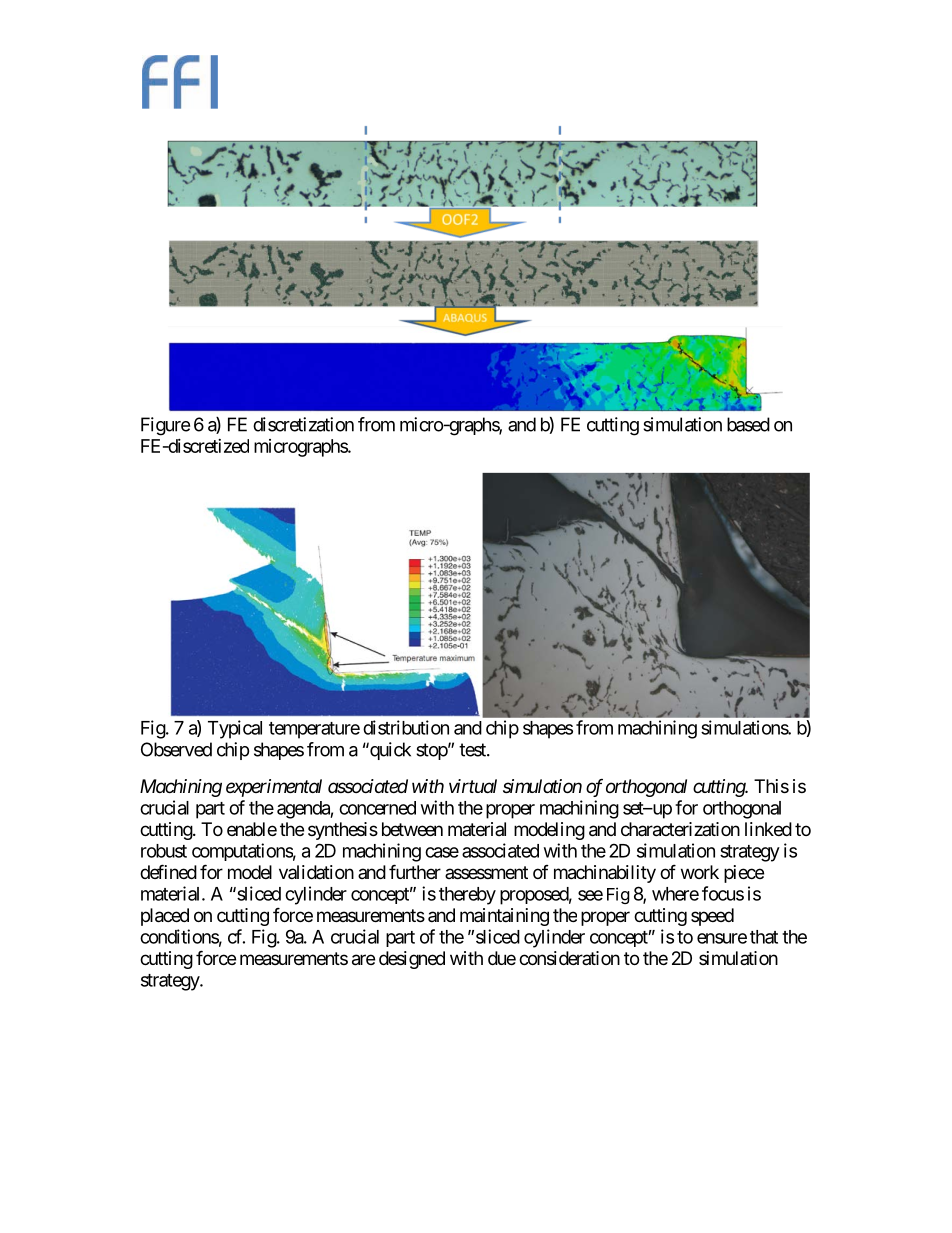  I want to click on distribution, so click(406, 727).
